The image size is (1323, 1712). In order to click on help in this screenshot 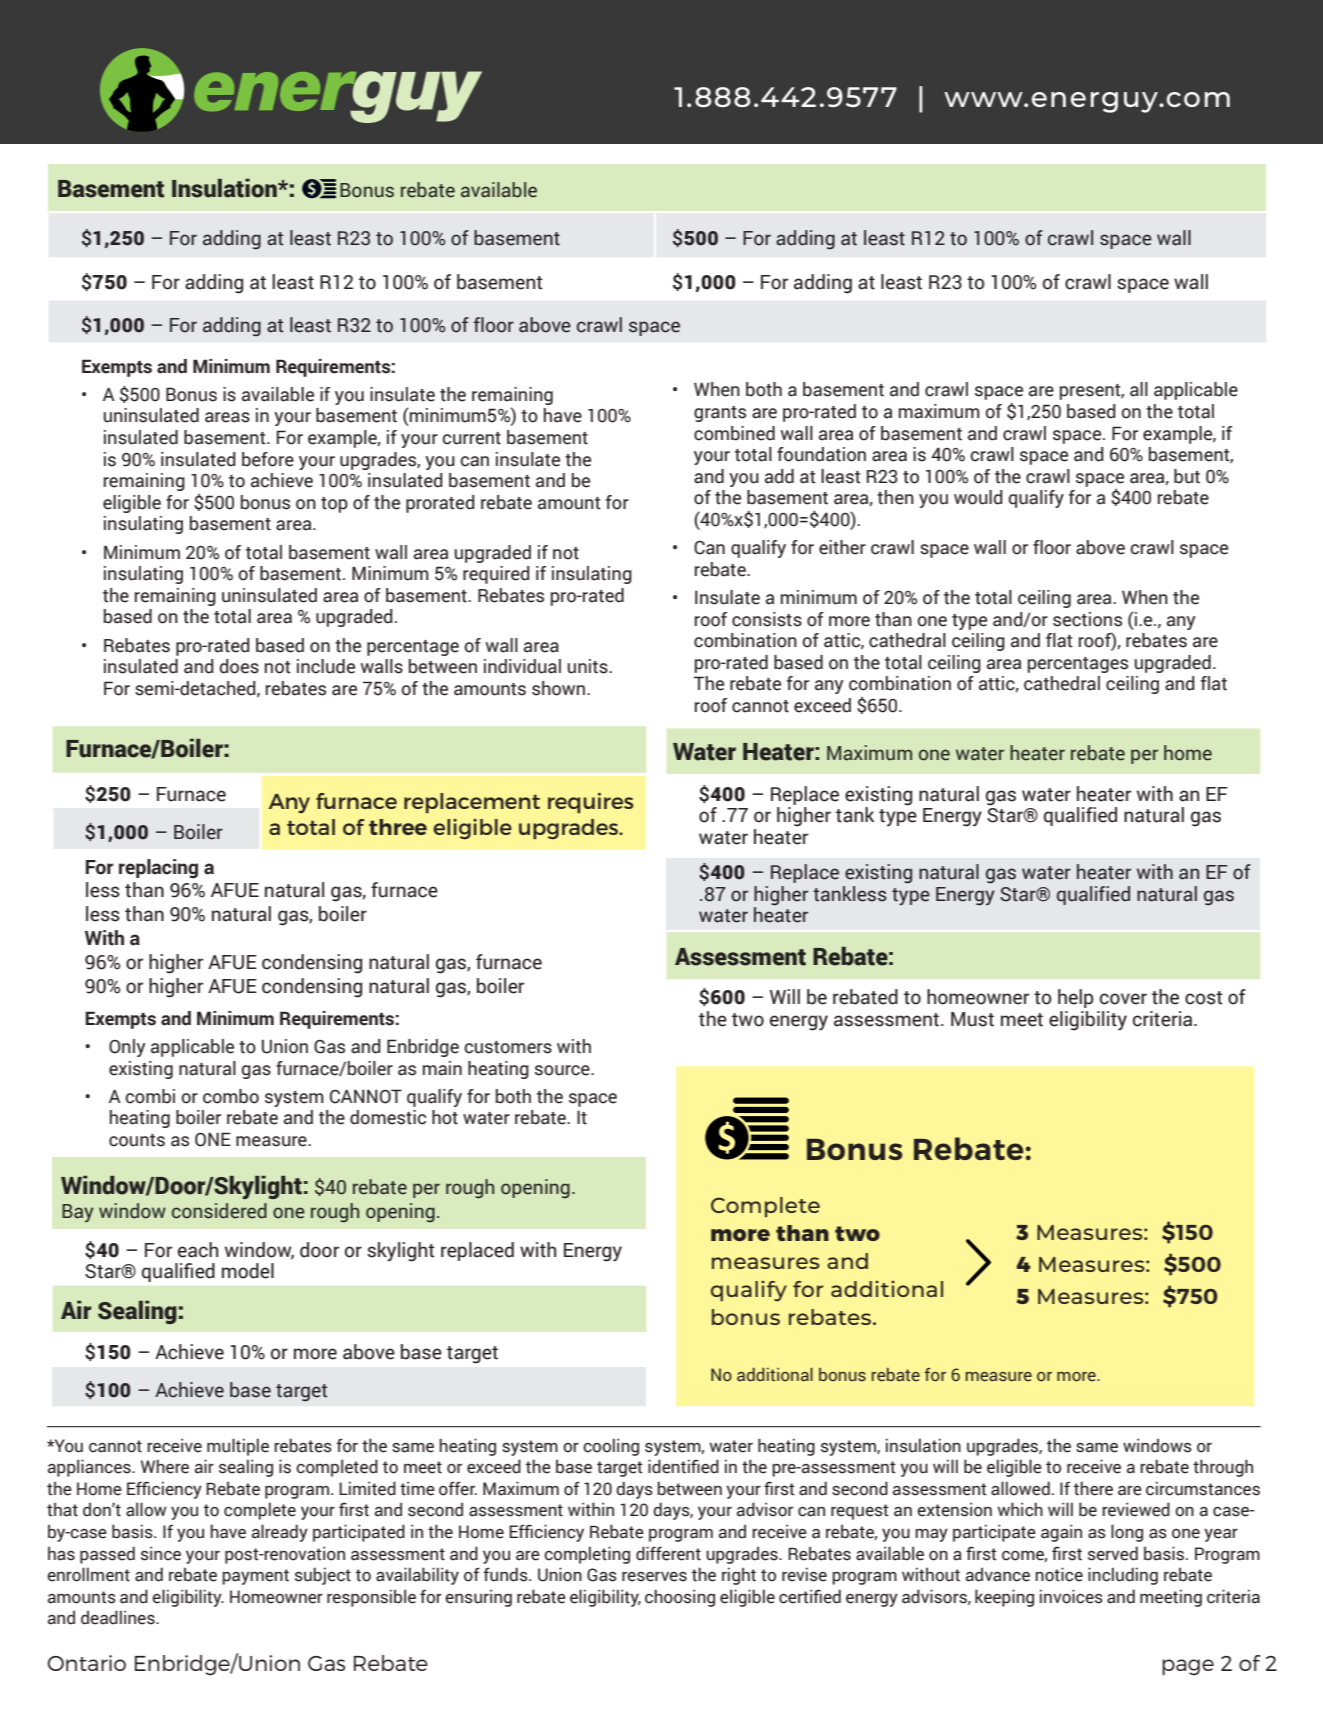, I will do `click(1075, 998)`.
